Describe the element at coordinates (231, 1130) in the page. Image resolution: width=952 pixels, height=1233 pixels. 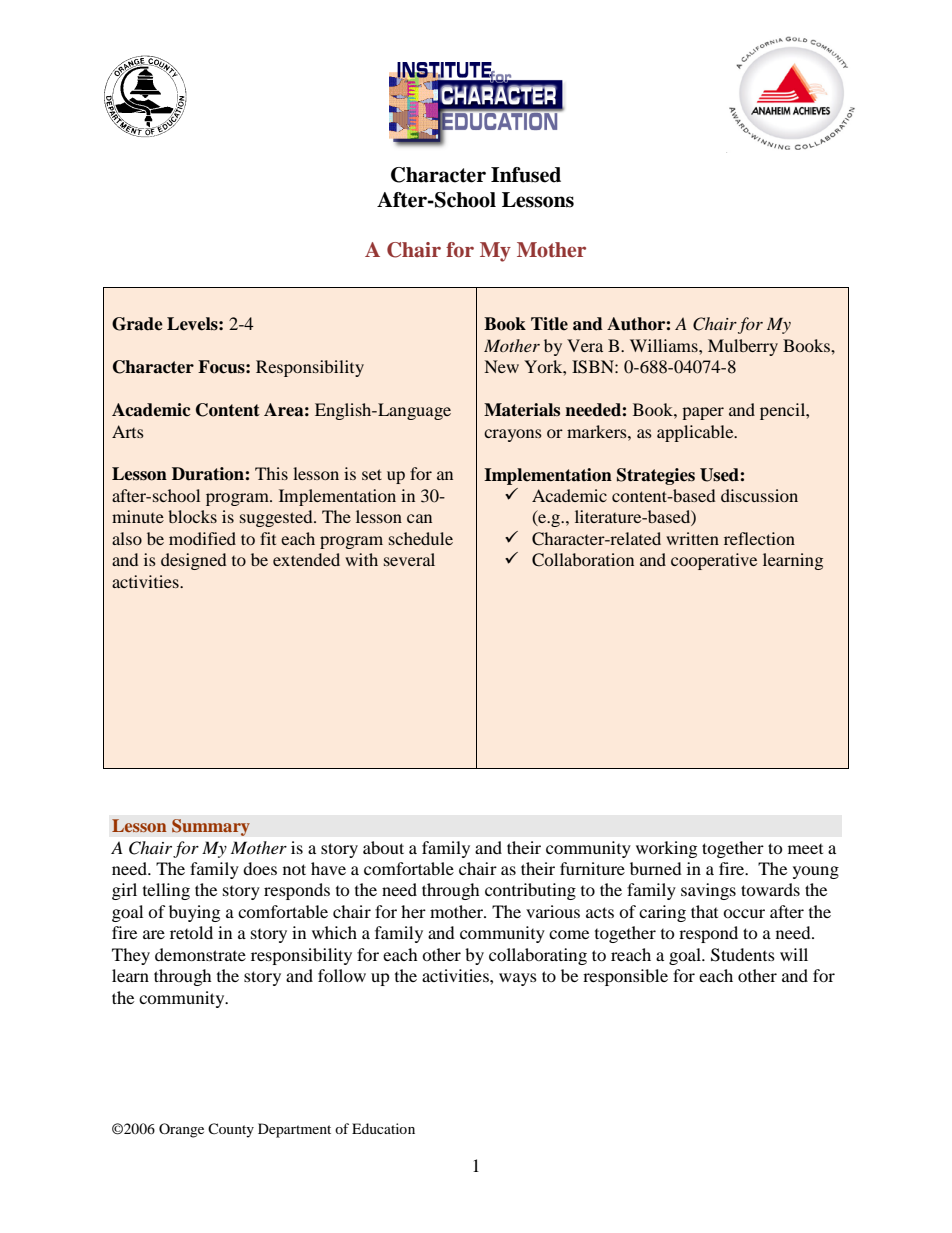
I see `County` at that location.
